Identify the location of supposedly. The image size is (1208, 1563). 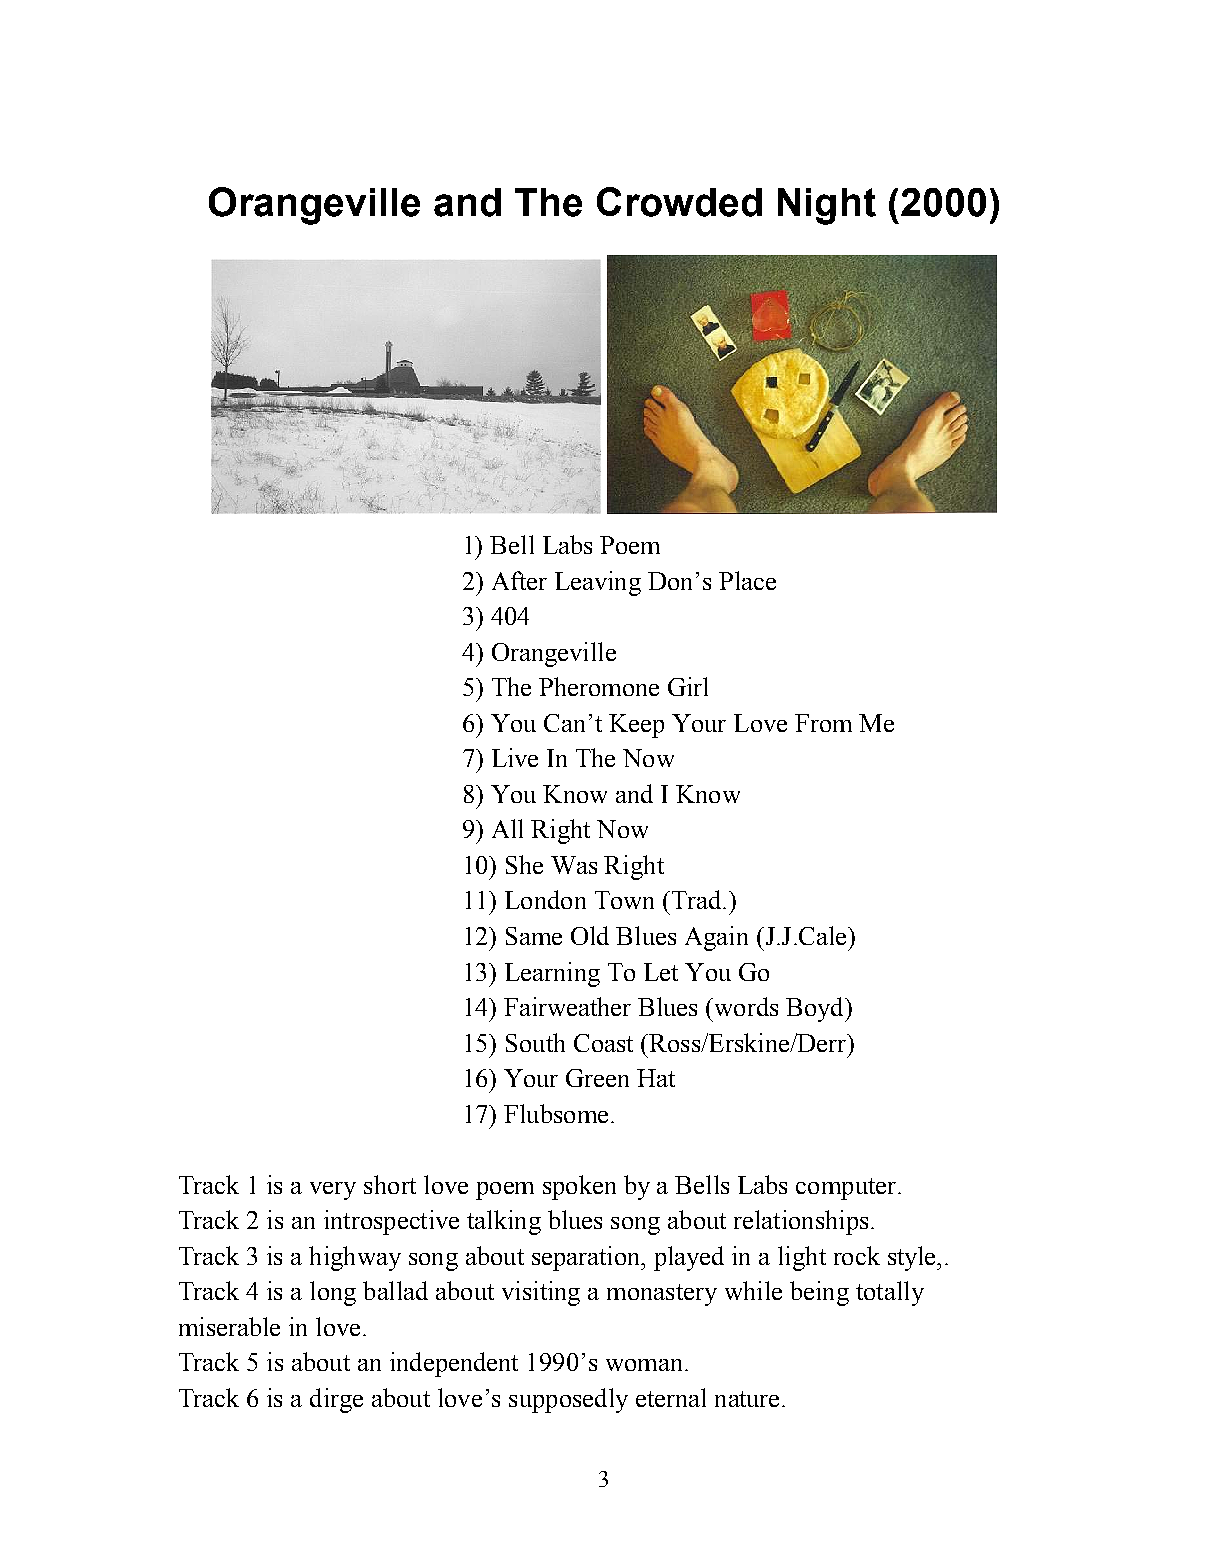
(568, 1400).
